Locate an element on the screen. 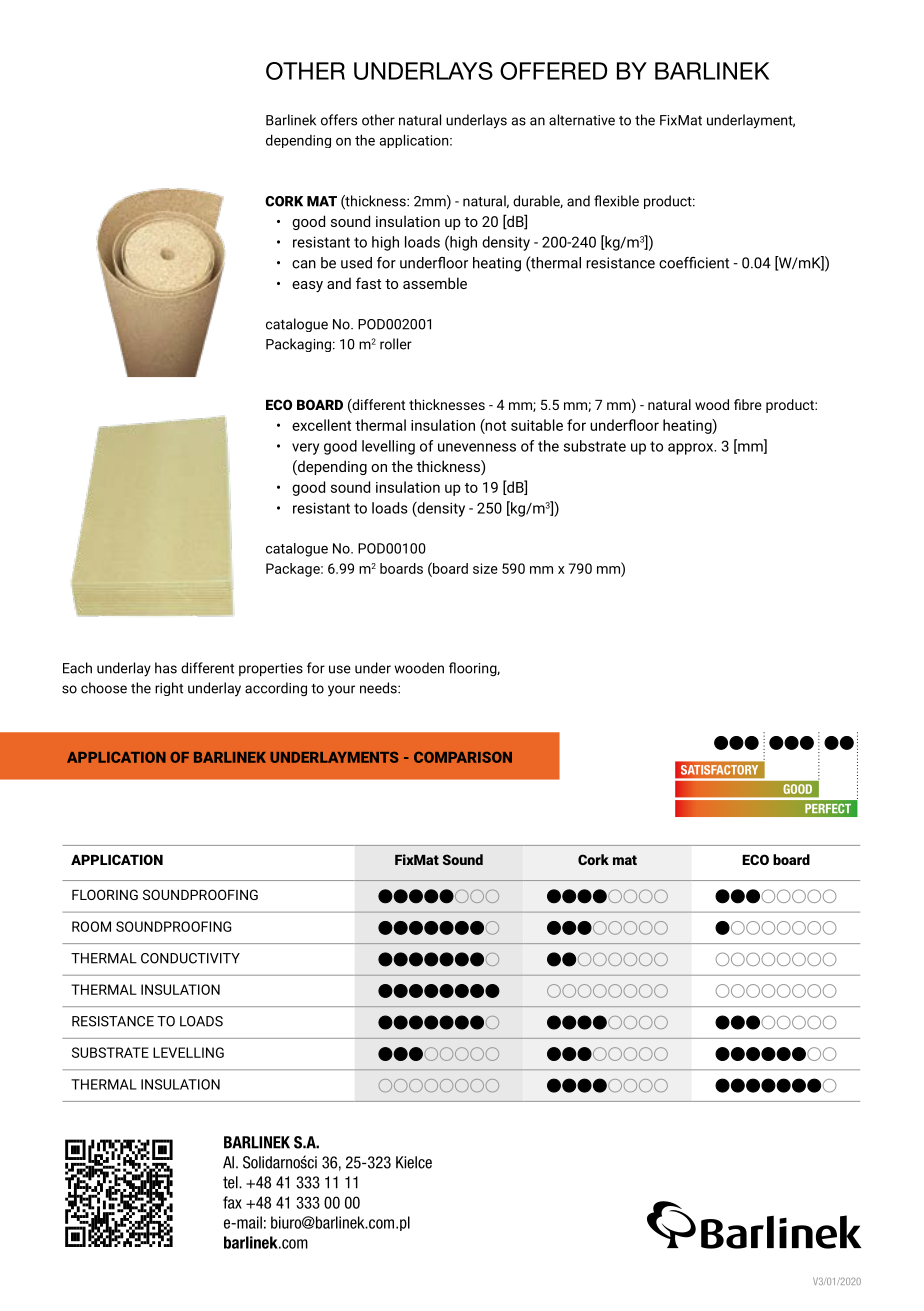 This screenshot has width=924, height=1311. CONDUCTIVITY is located at coordinates (190, 958).
